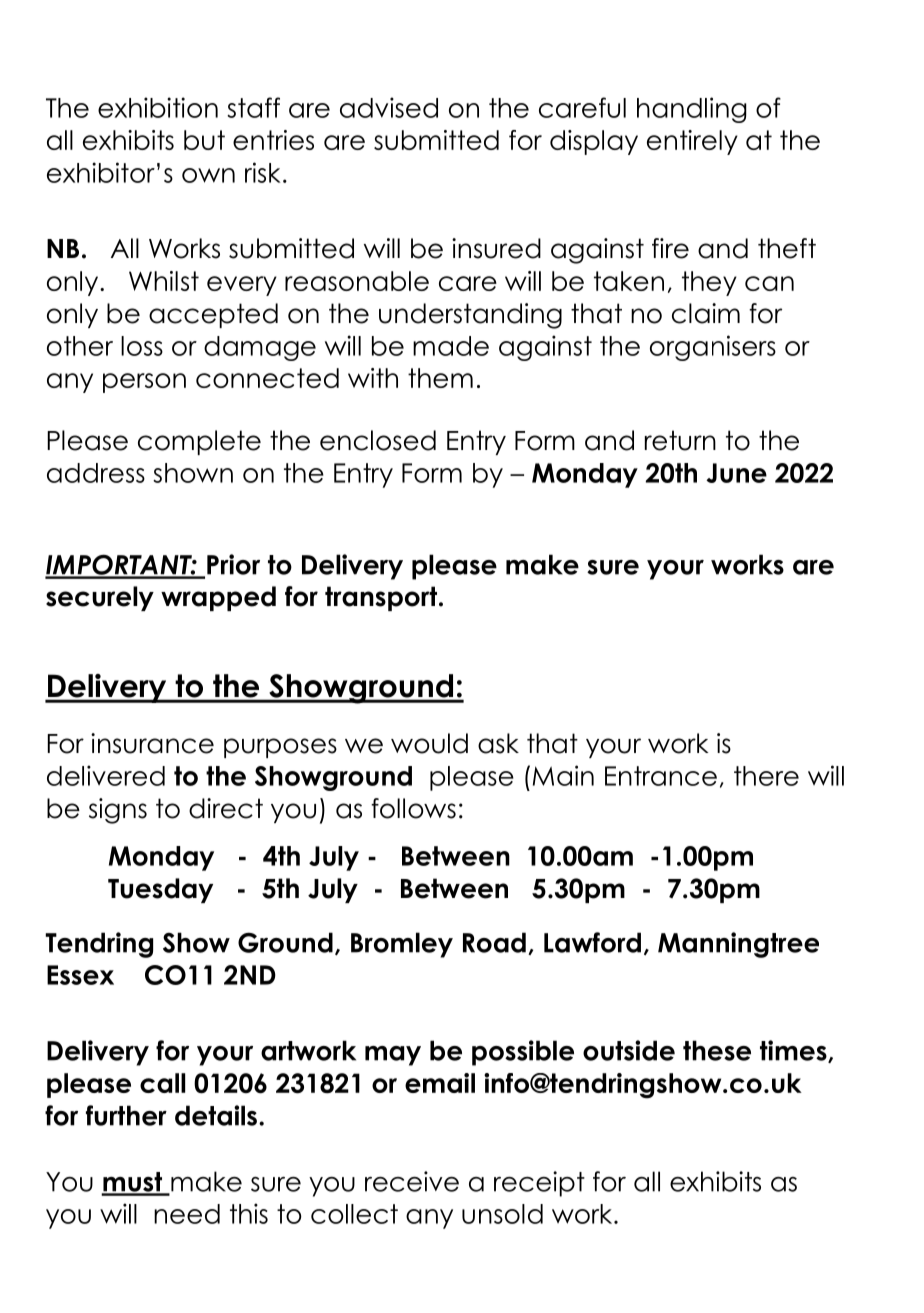 The height and width of the screenshot is (1313, 924). What do you see at coordinates (80, 975) in the screenshot?
I see `Essex` at bounding box center [80, 975].
